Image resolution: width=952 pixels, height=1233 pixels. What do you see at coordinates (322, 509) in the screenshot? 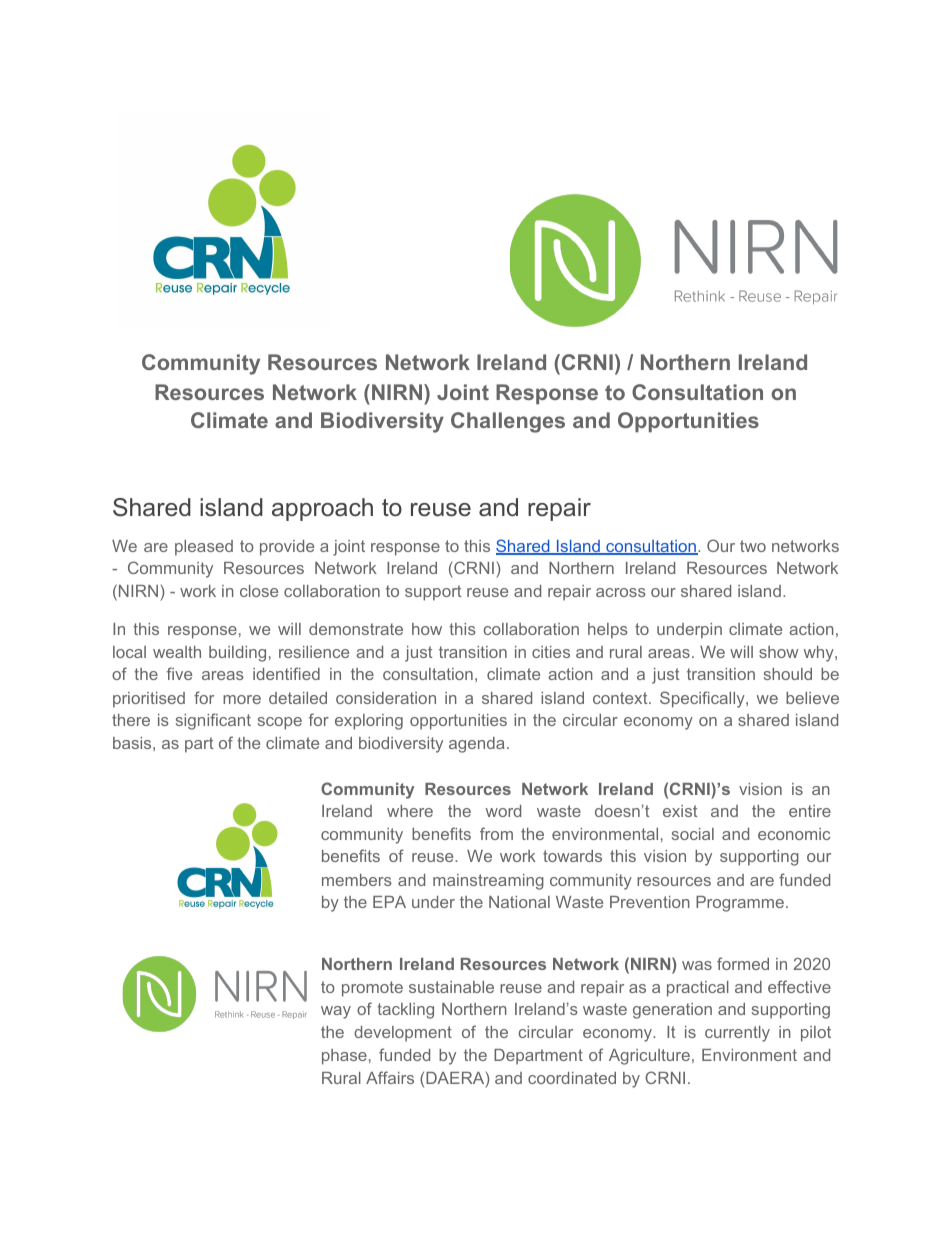
I see `approach` at bounding box center [322, 509].
